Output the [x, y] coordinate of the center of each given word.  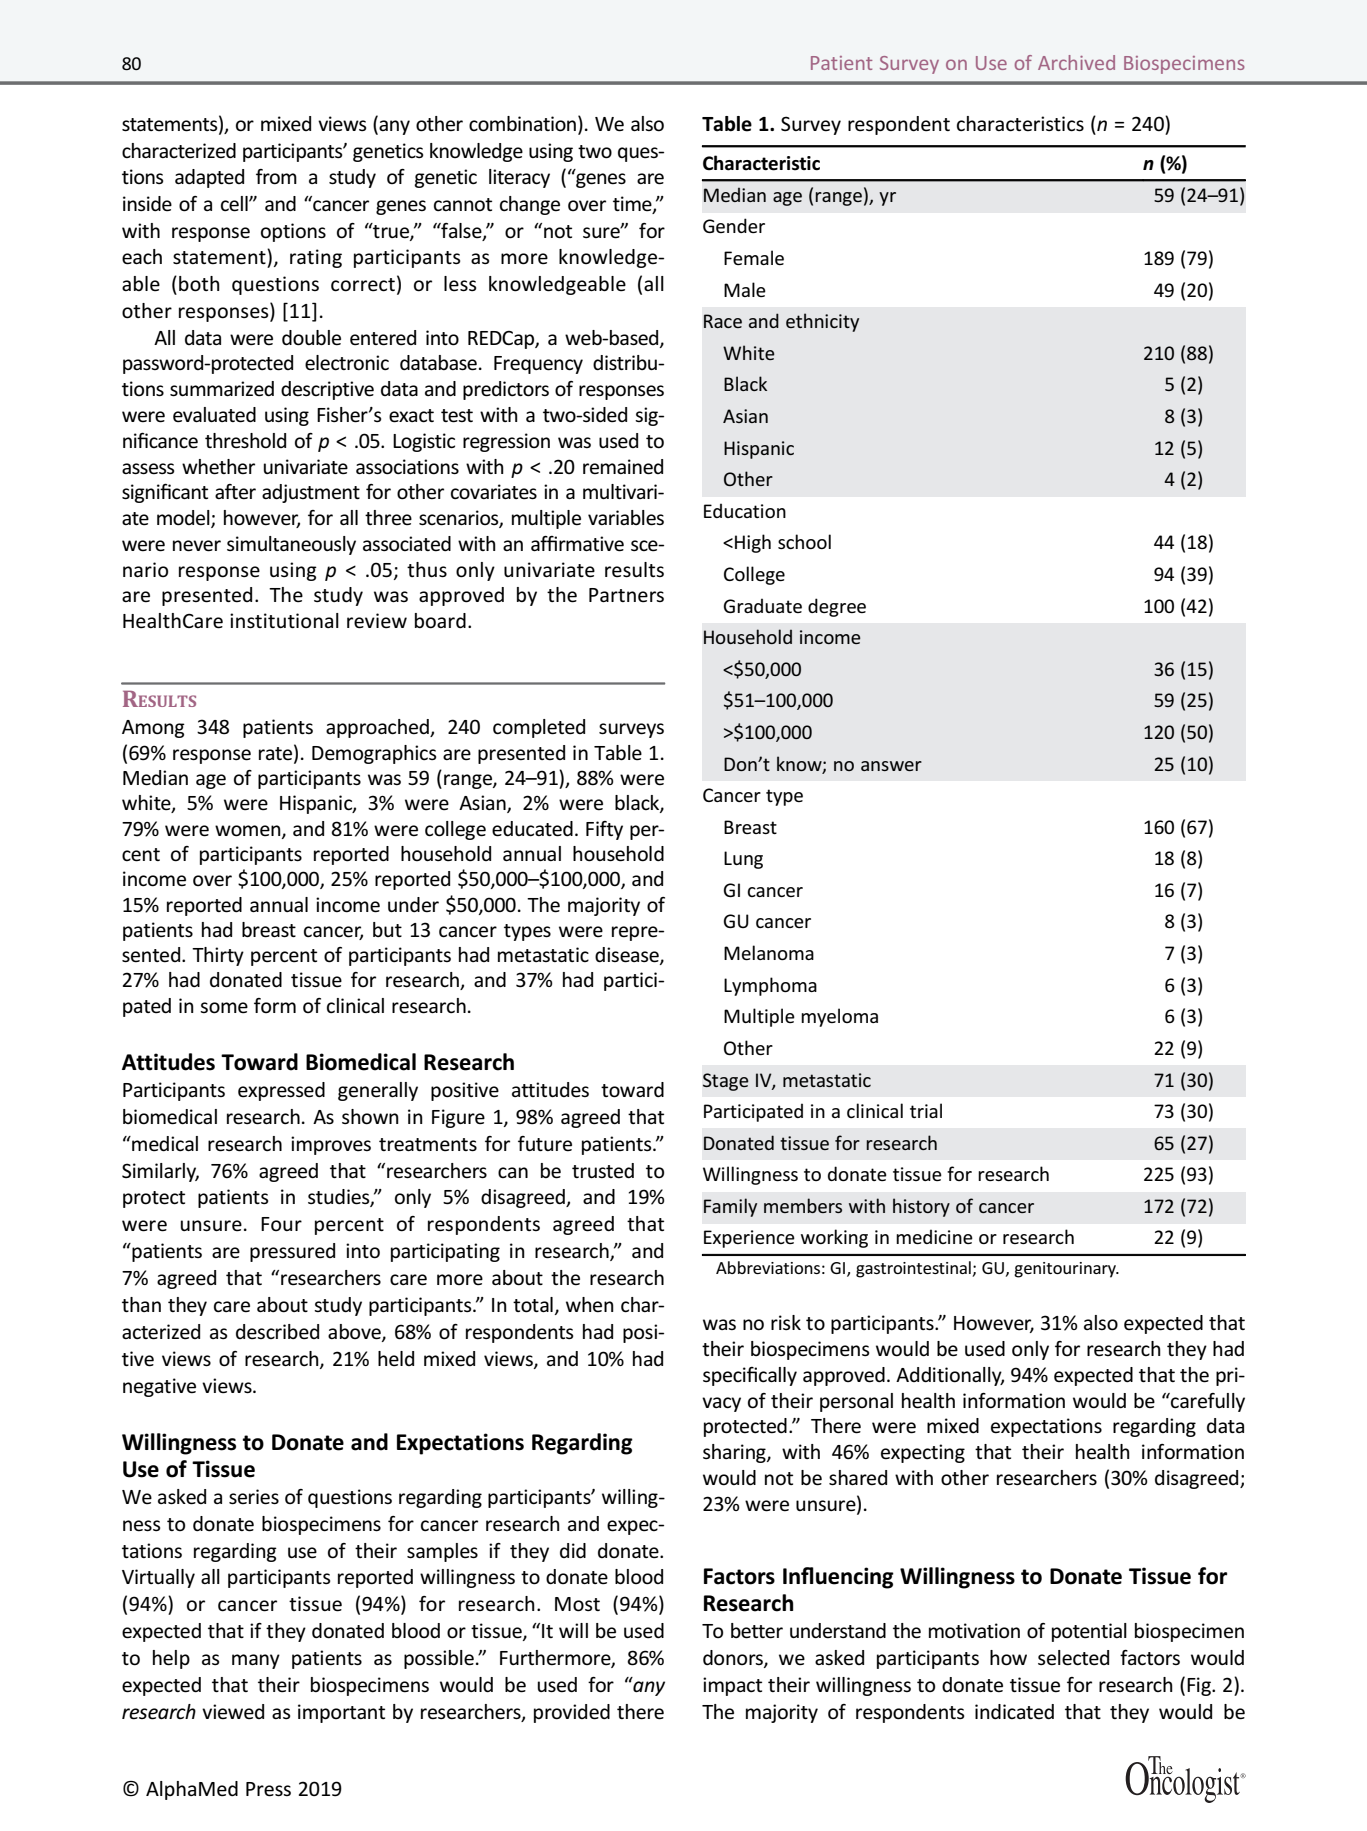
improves [331, 1145]
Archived [1076, 62]
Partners [626, 595]
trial [926, 1110]
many [256, 1661]
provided [572, 1713]
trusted [603, 1171]
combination [522, 124]
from [276, 177]
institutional [284, 621]
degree [837, 607]
